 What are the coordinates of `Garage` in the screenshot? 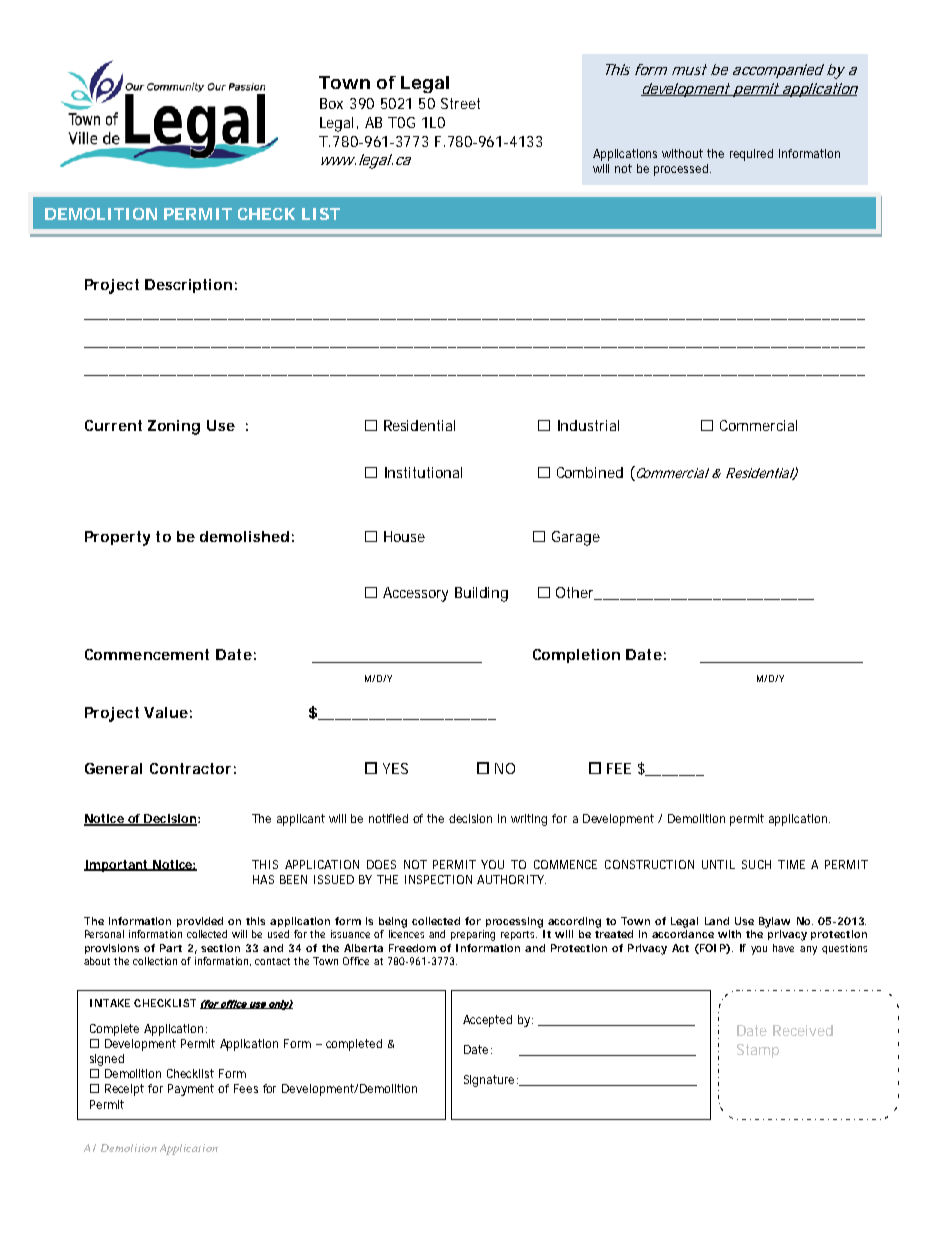 It's located at (576, 538).
